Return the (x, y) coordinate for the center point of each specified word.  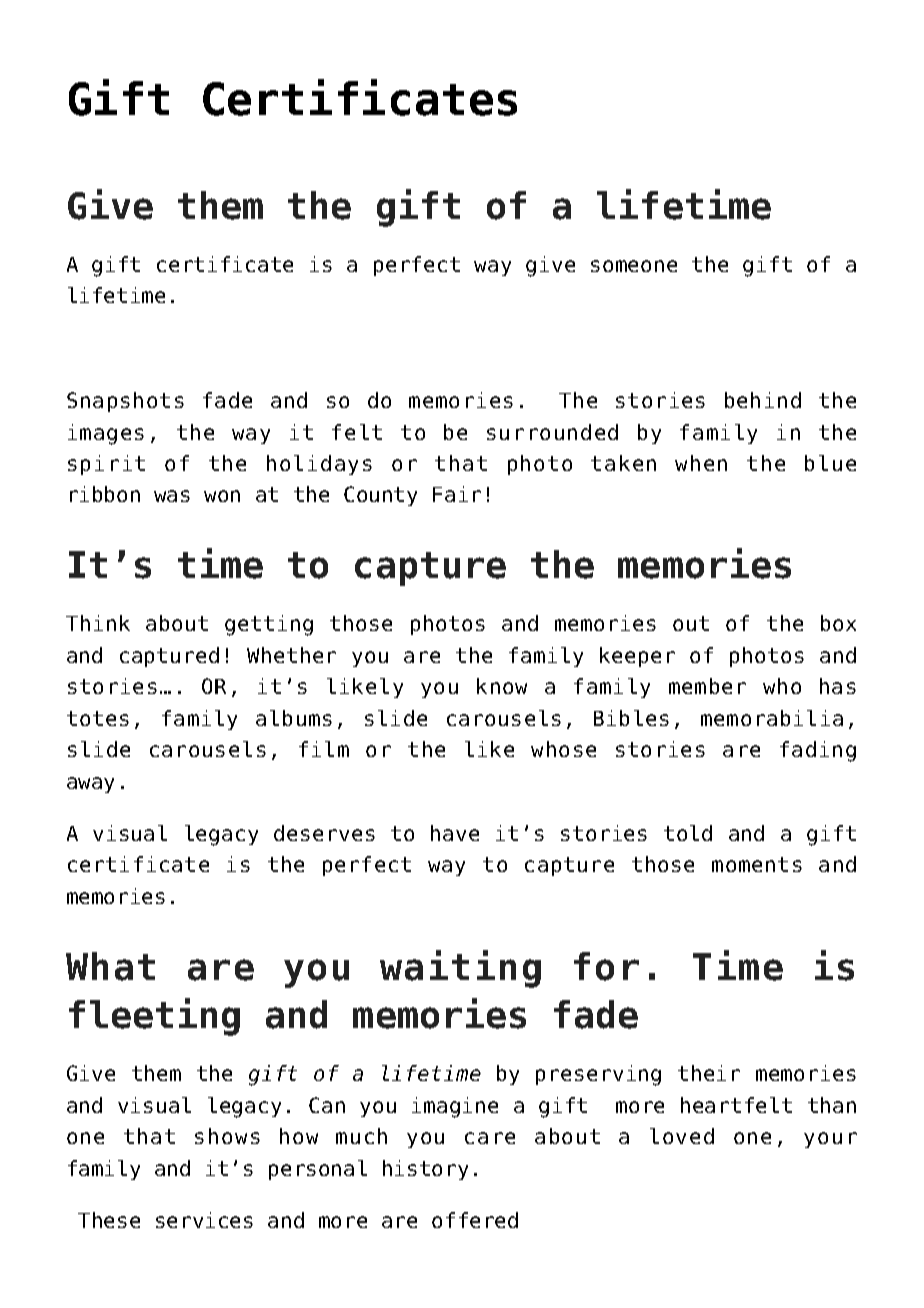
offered (475, 1220)
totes (98, 718)
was (172, 496)
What (110, 966)
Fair (457, 494)
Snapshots (125, 402)
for (606, 966)
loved (682, 1136)
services (204, 1220)
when (701, 463)
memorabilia (772, 718)
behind (763, 400)
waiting (460, 969)
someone (634, 266)
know (502, 686)
